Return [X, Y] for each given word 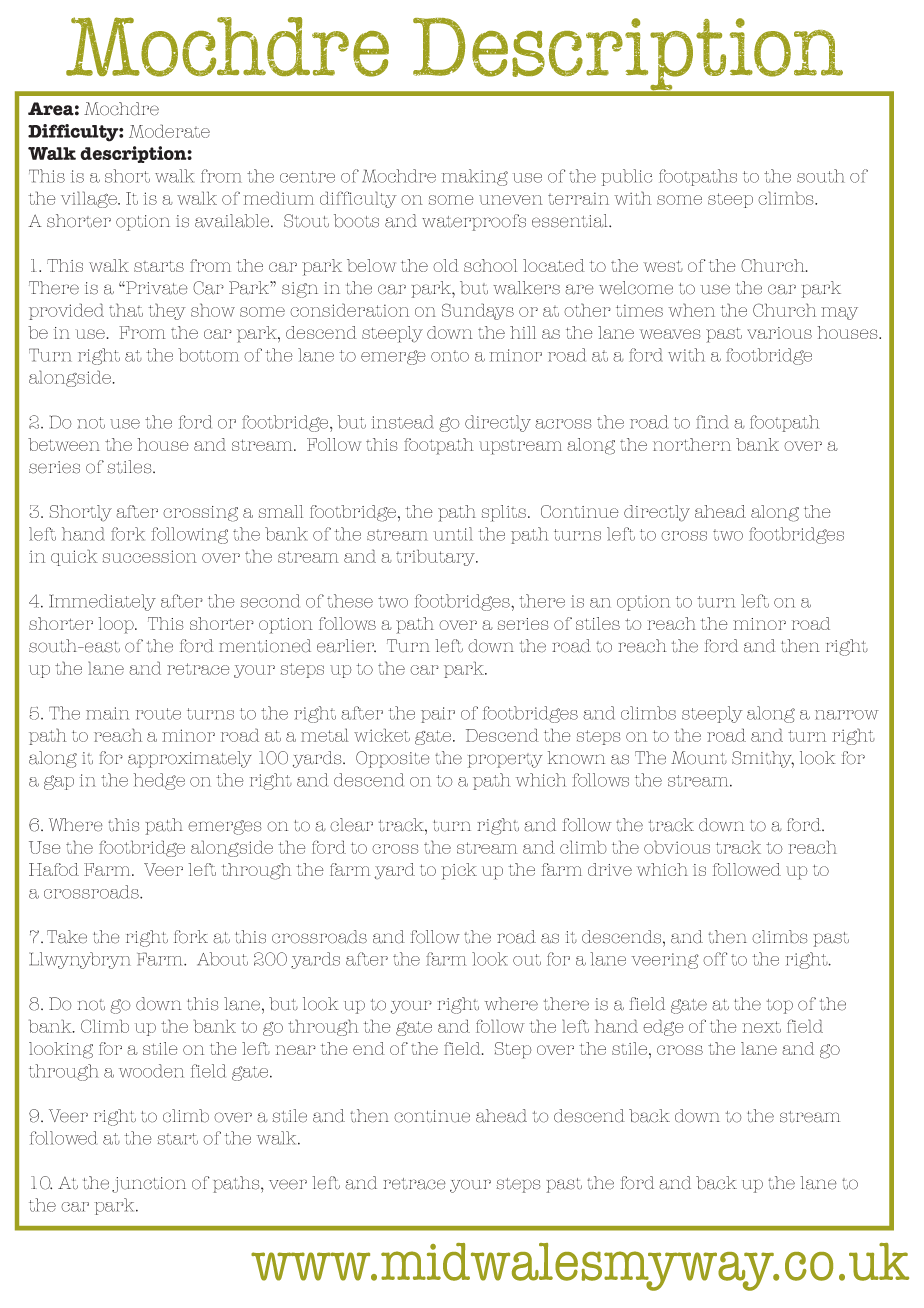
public [626, 177]
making [475, 177]
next [761, 1027]
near [295, 1050]
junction [149, 1185]
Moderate [169, 131]
